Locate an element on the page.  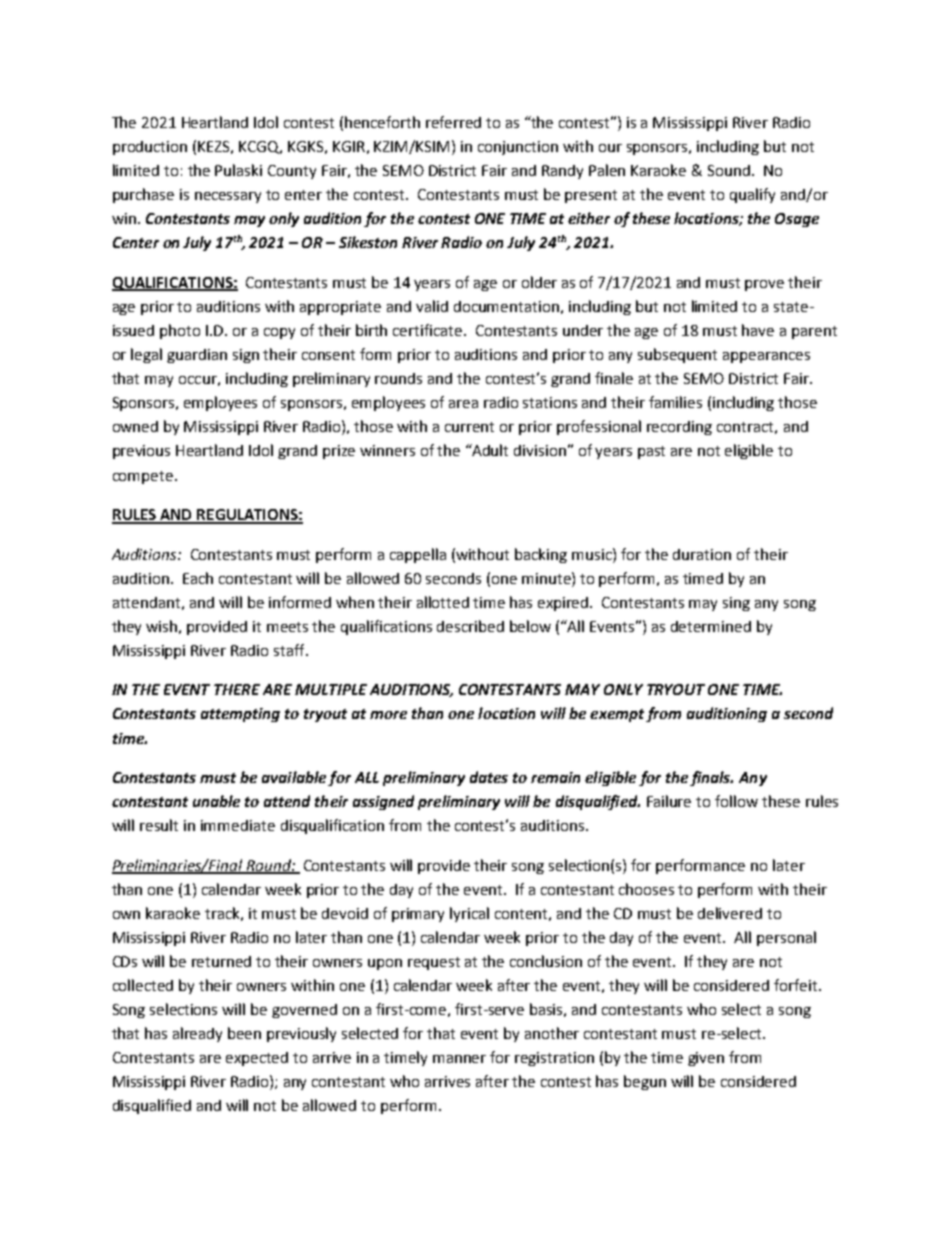
Pulaski is located at coordinates (238, 170).
